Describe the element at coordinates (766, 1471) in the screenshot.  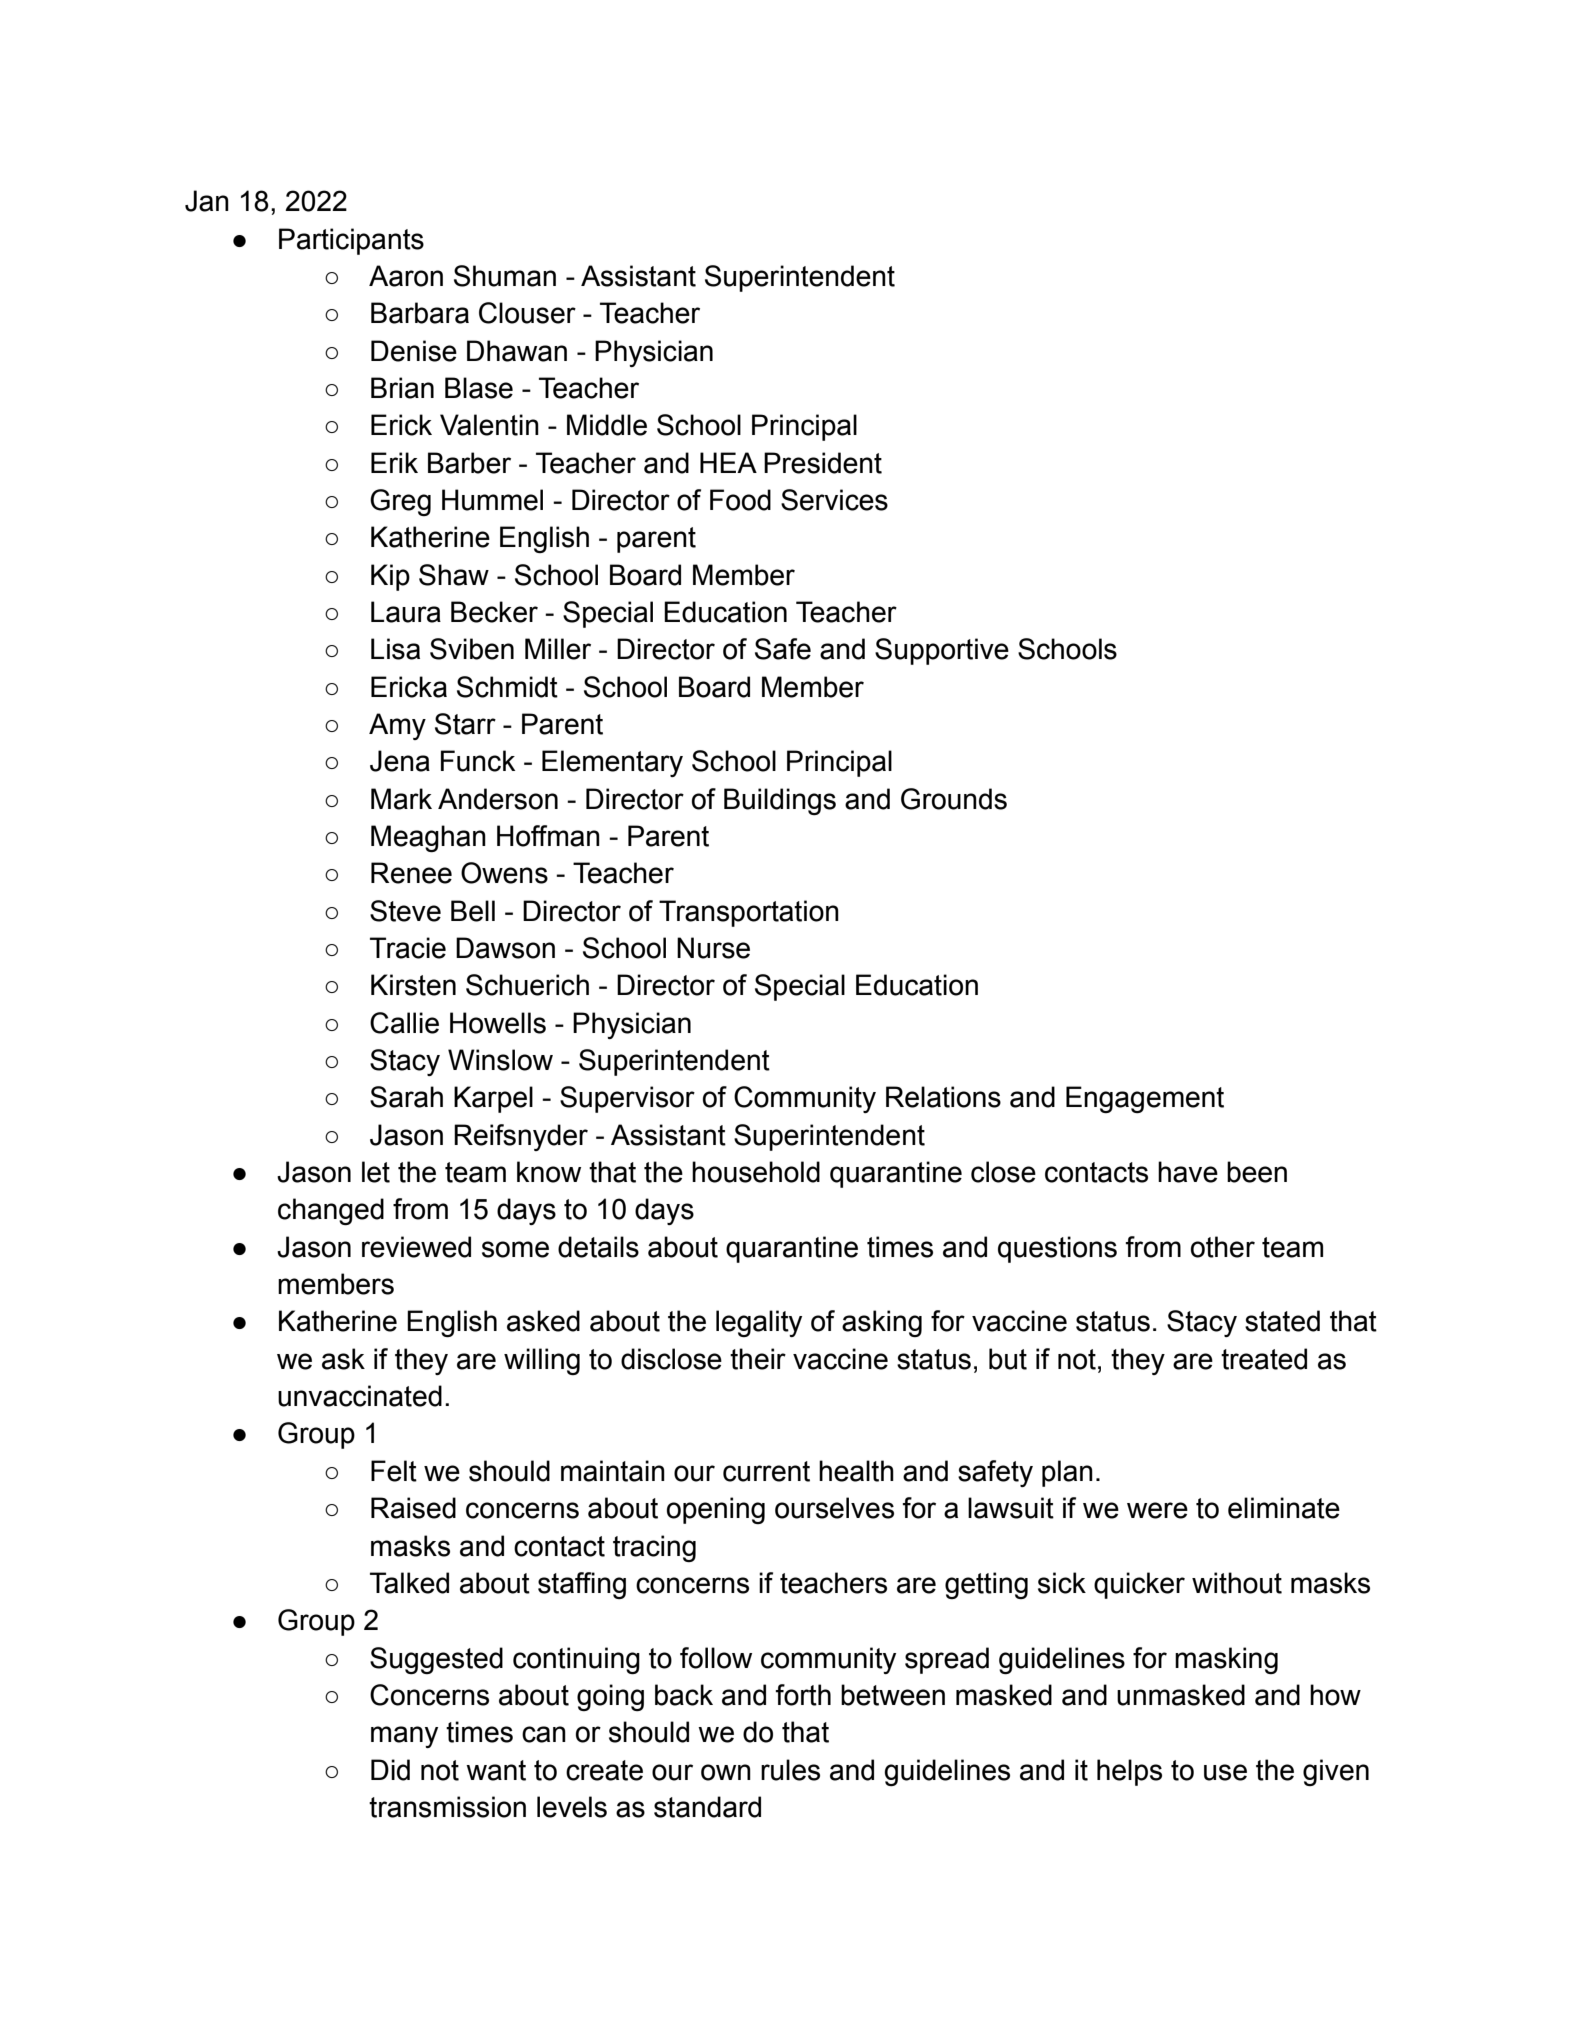
I see `current` at that location.
